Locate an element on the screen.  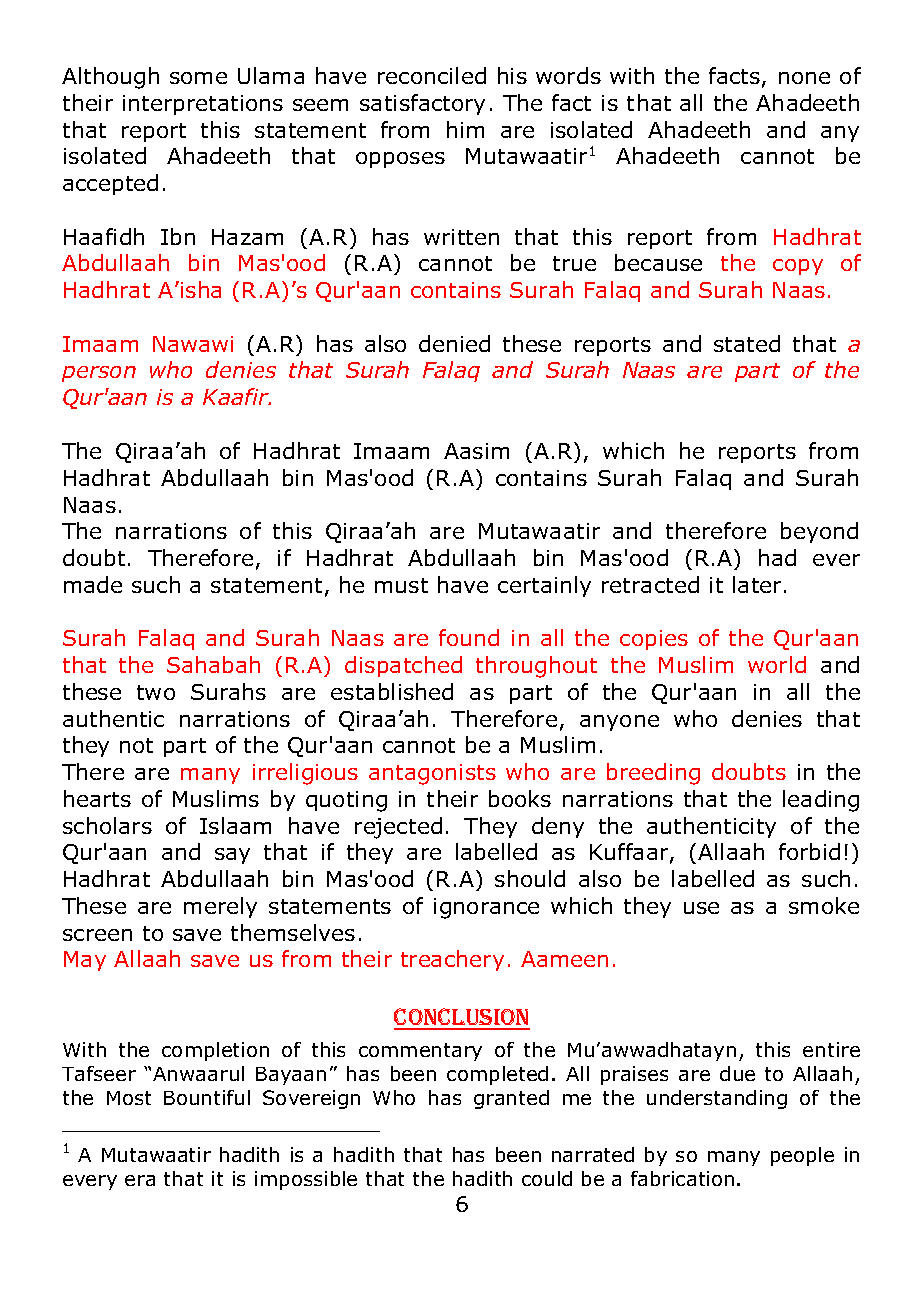
granted is located at coordinates (511, 1099).
